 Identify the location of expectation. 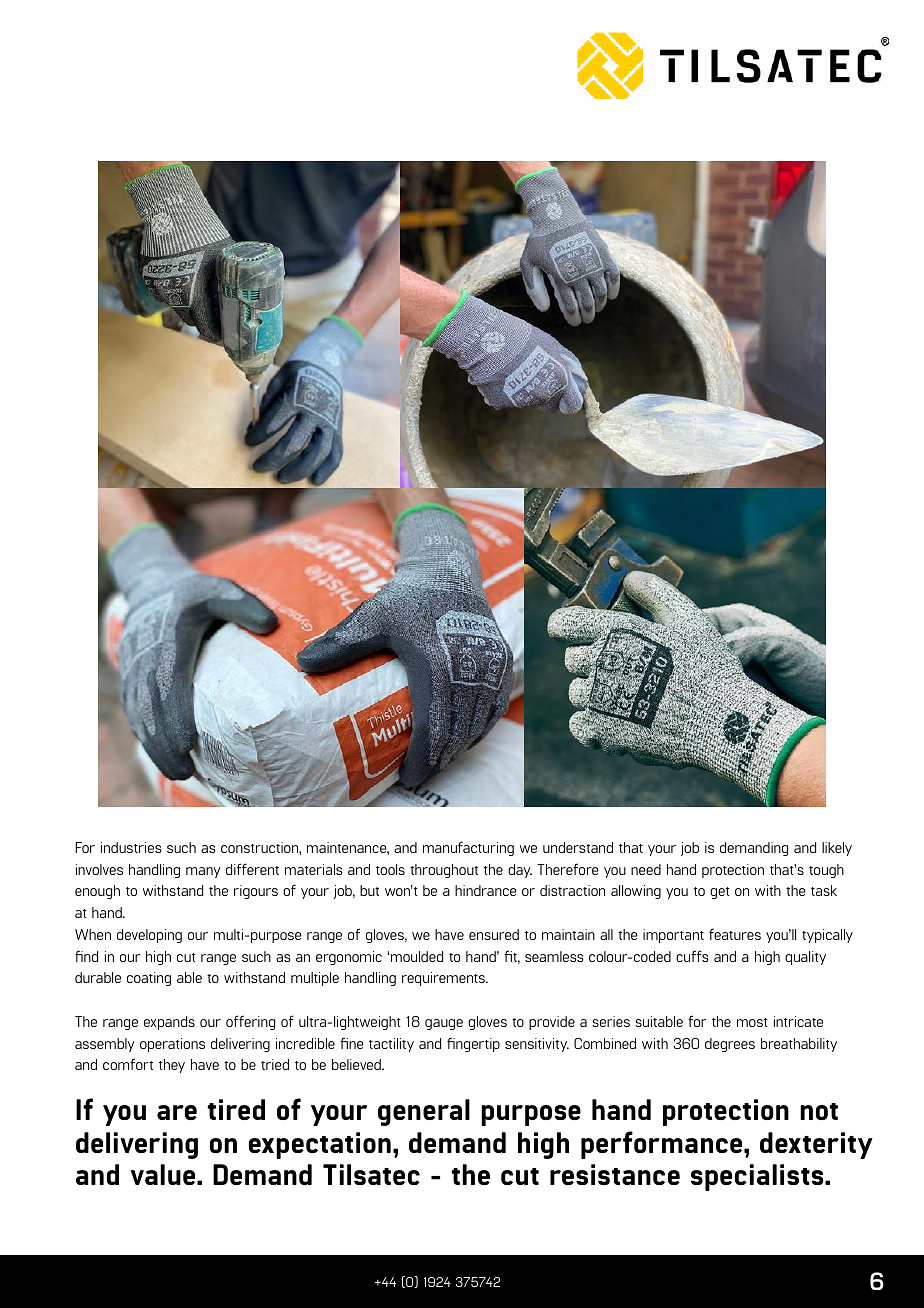
(320, 1145).
